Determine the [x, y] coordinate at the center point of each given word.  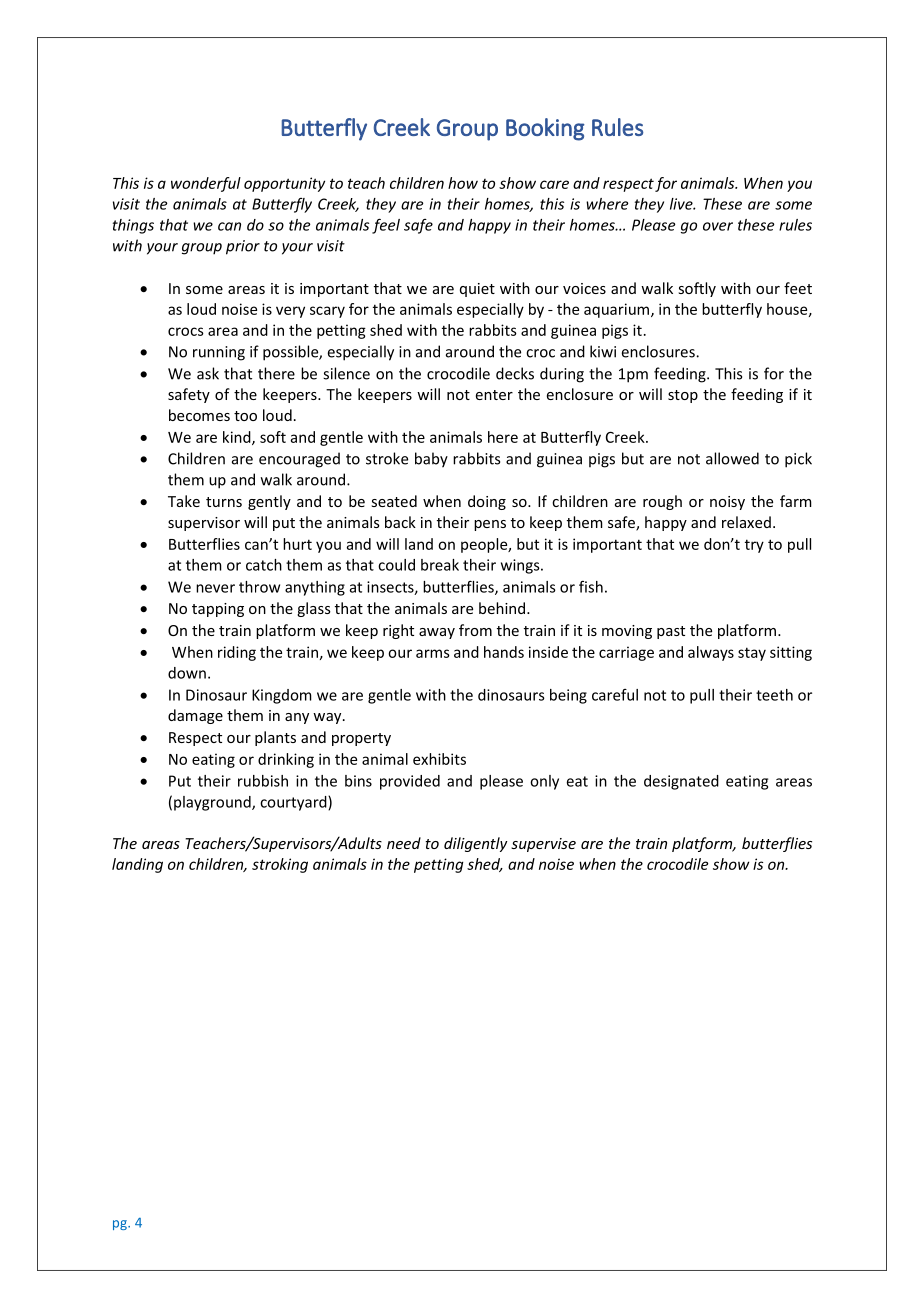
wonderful [206, 184]
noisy [727, 503]
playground [213, 803]
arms [433, 653]
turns [224, 502]
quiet [477, 290]
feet [798, 288]
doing [487, 502]
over [718, 226]
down [187, 673]
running [219, 353]
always [711, 653]
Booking [545, 129]
